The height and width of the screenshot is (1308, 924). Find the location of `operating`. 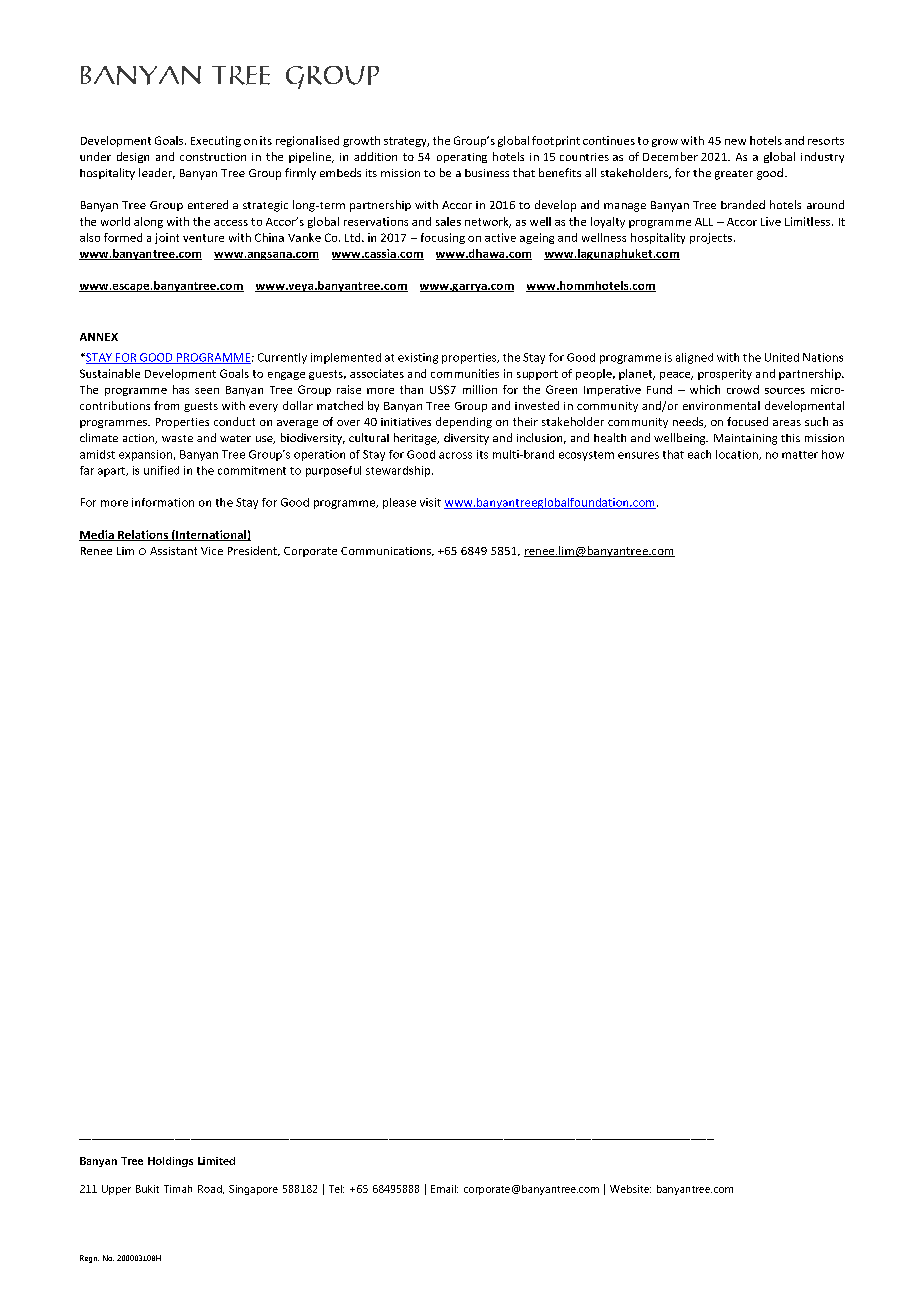

operating is located at coordinates (462, 158).
